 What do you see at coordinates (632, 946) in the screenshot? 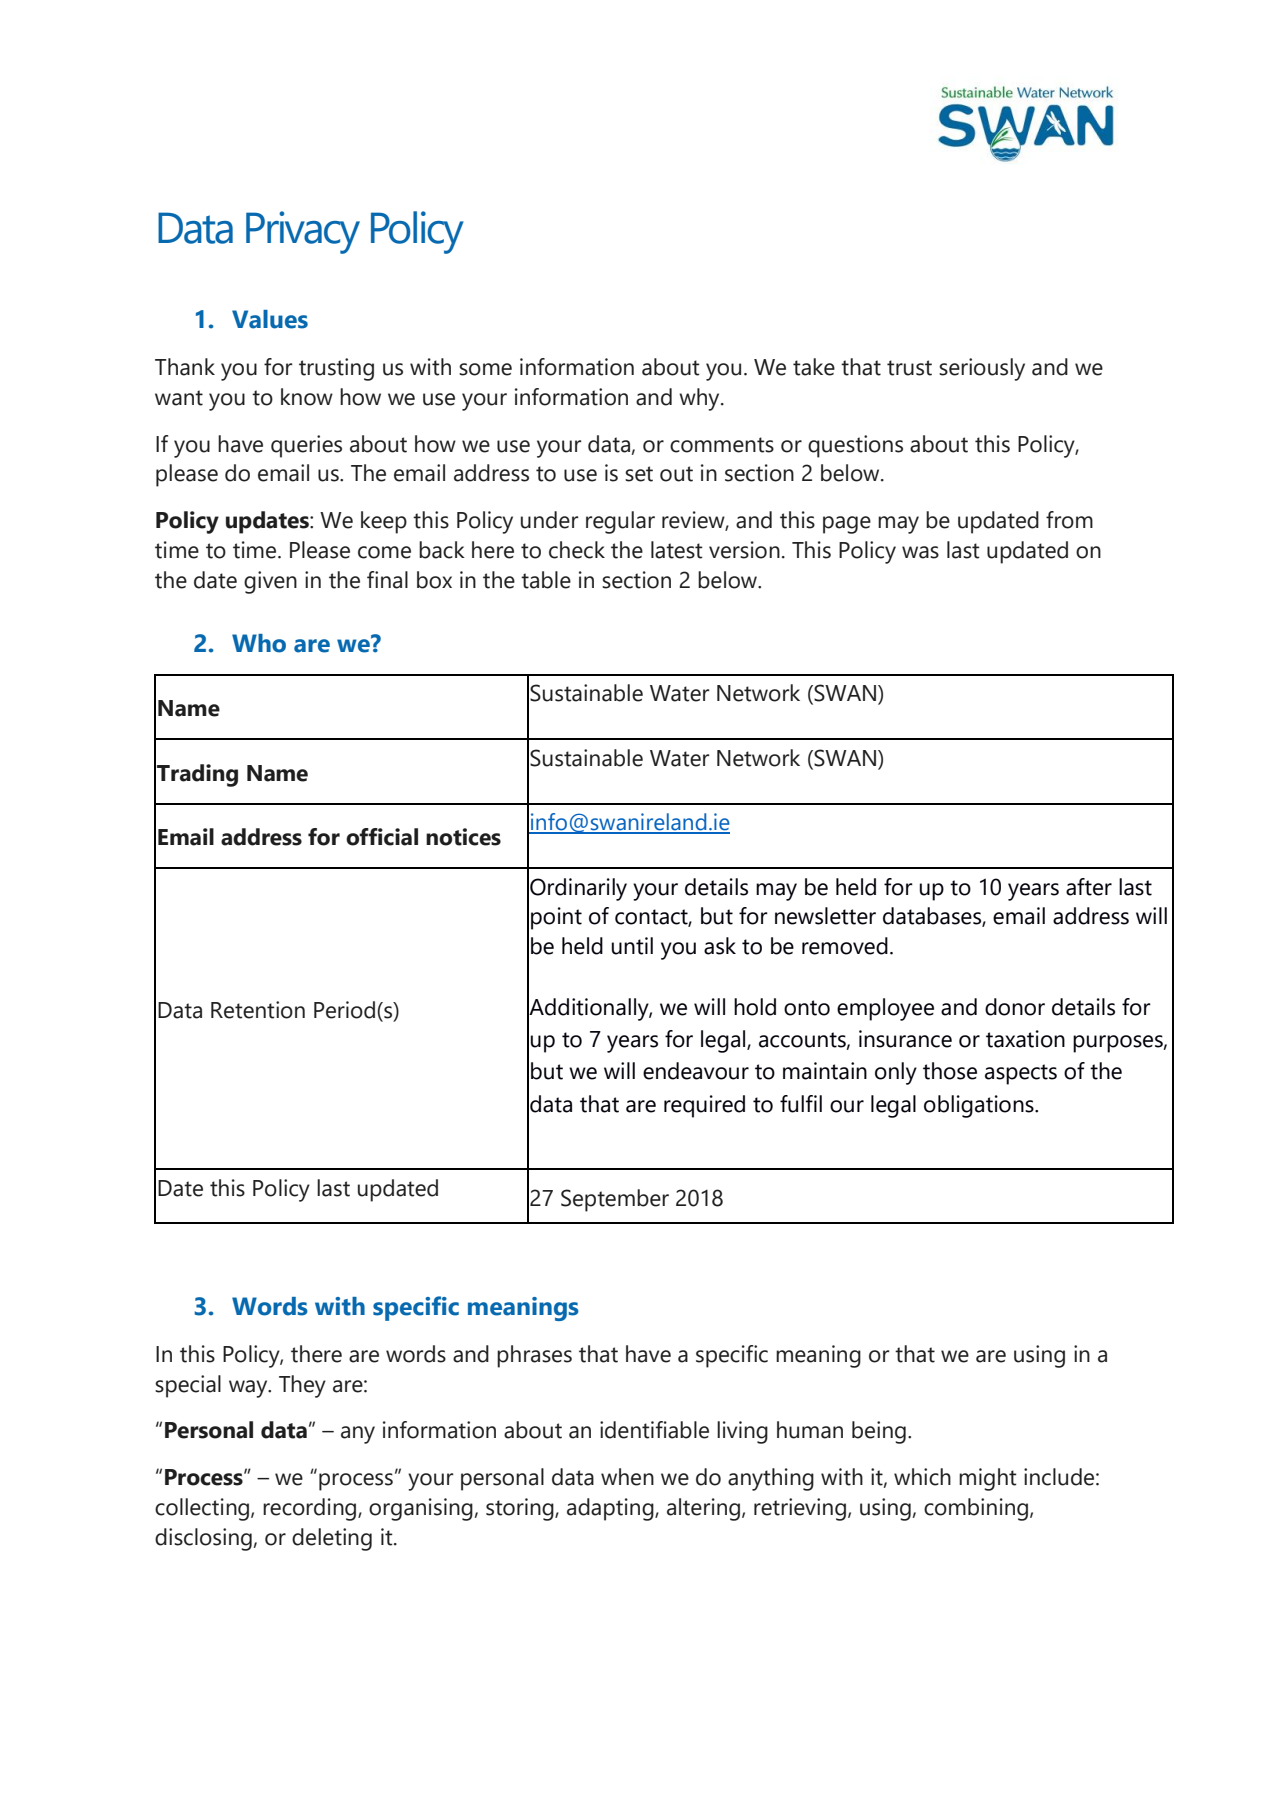
I see `until` at bounding box center [632, 946].
